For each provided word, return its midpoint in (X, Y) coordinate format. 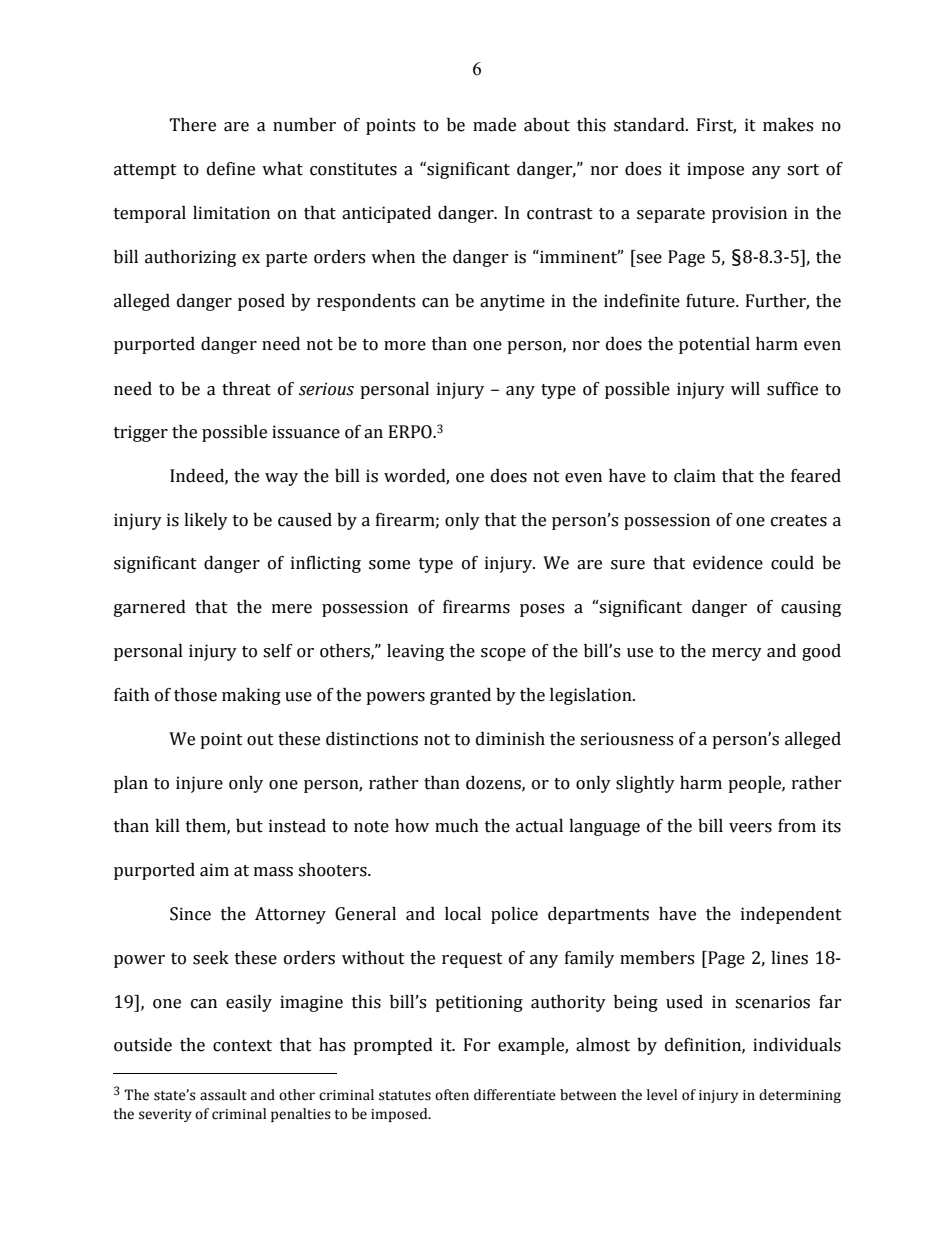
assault (223, 1095)
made (494, 125)
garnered (150, 608)
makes (788, 125)
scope (503, 654)
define (231, 169)
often (452, 1095)
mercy (737, 654)
